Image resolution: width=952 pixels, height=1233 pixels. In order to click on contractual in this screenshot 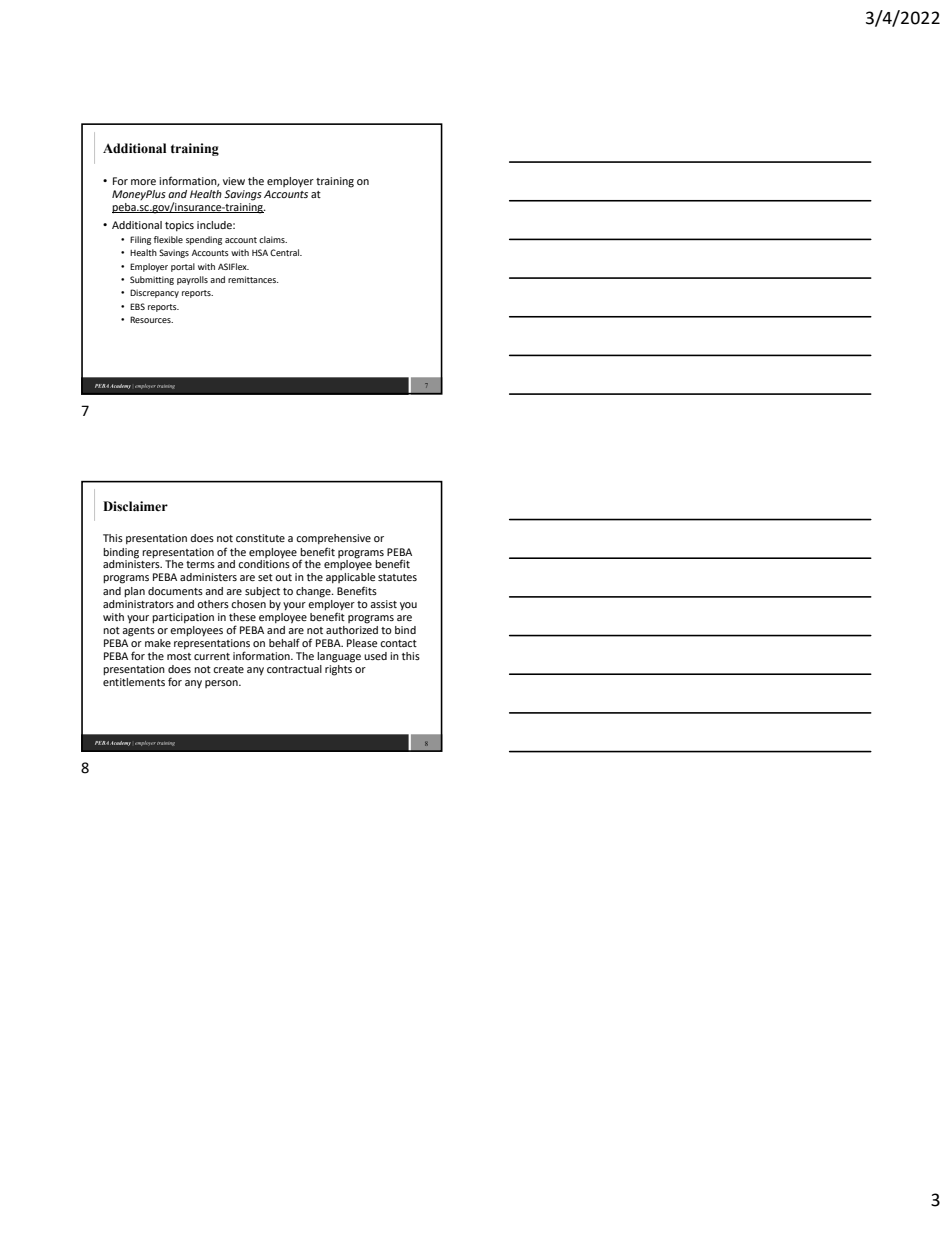, I will do `click(294, 669)`.
